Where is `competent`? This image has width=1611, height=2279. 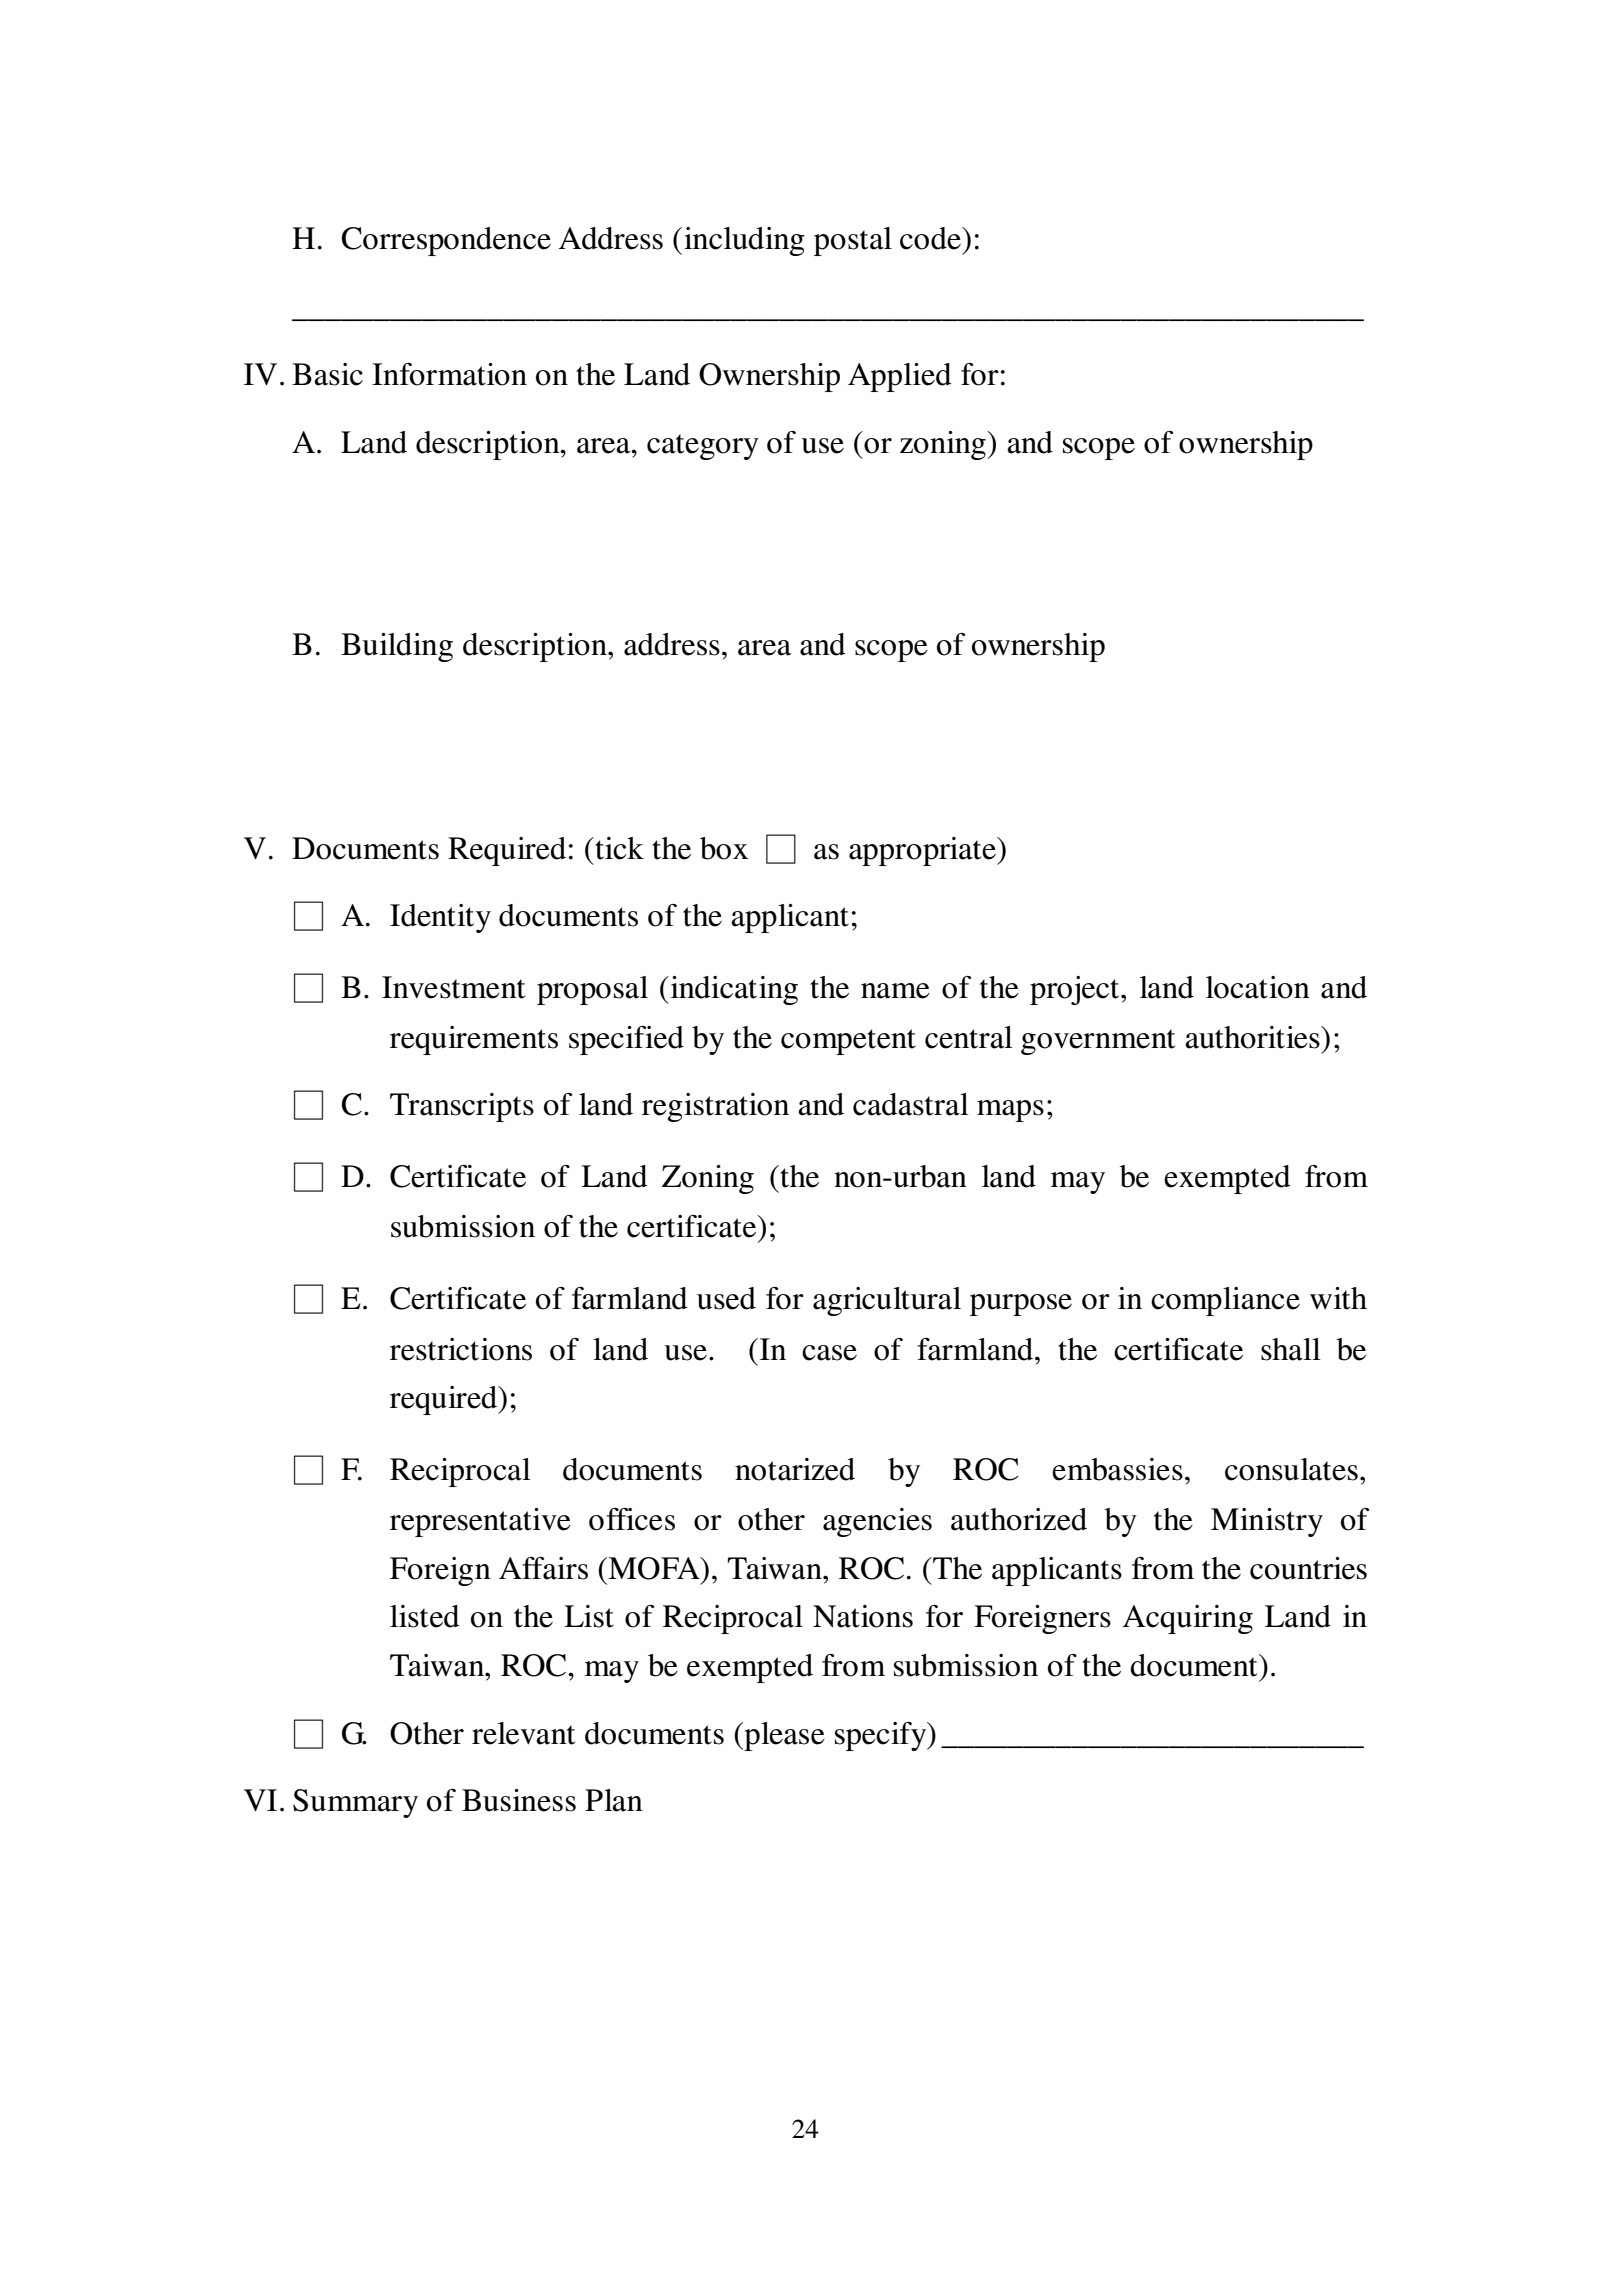
competent is located at coordinates (848, 1042).
